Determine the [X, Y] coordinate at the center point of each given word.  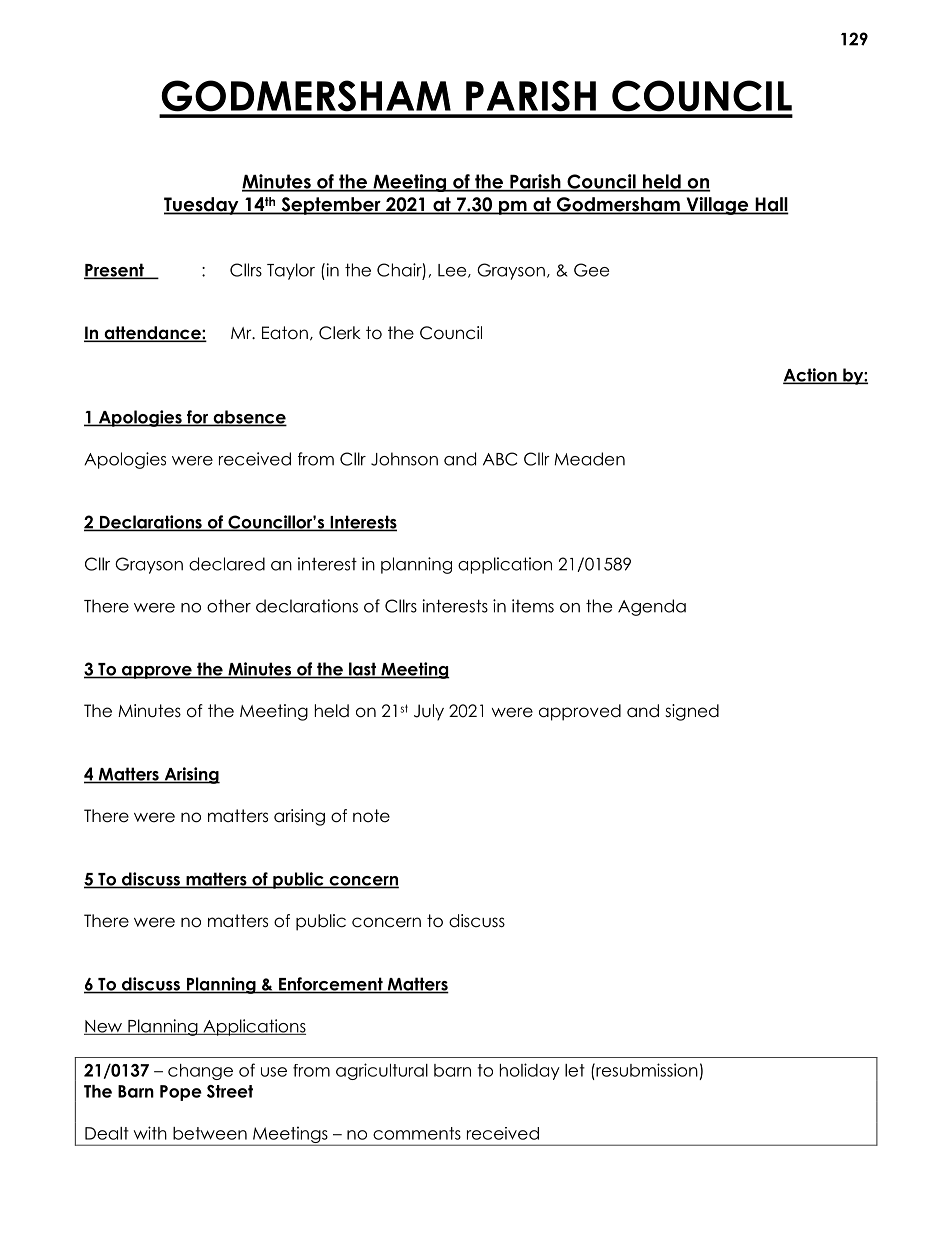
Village [717, 206]
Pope [181, 1093]
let [575, 1070]
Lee [453, 271]
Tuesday [202, 206]
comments [417, 1133]
